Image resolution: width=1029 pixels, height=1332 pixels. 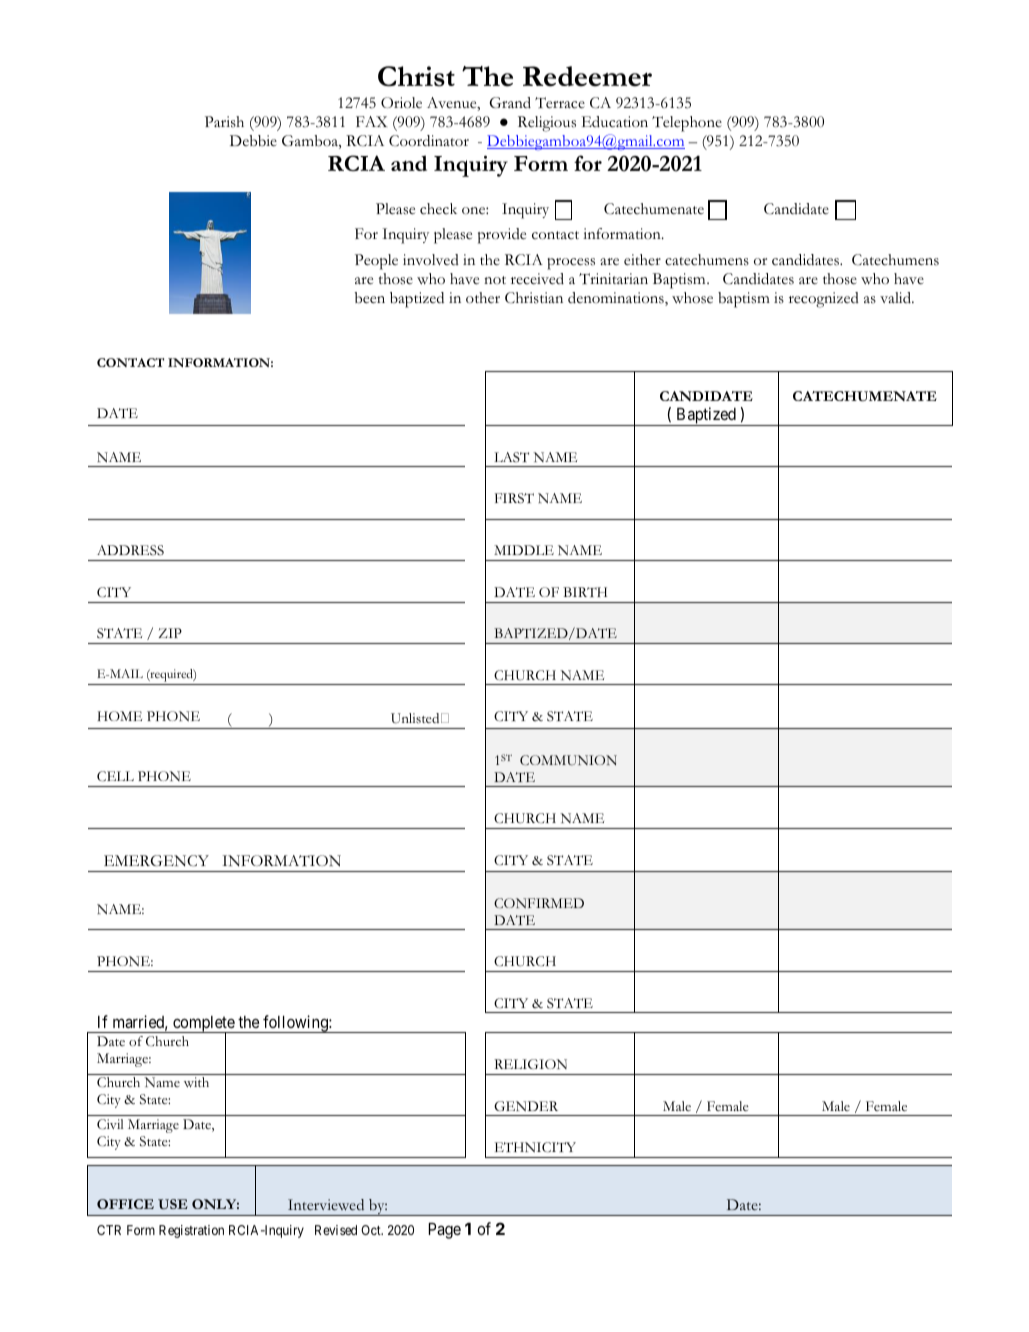 What do you see at coordinates (483, 298) in the screenshot?
I see `other` at bounding box center [483, 298].
